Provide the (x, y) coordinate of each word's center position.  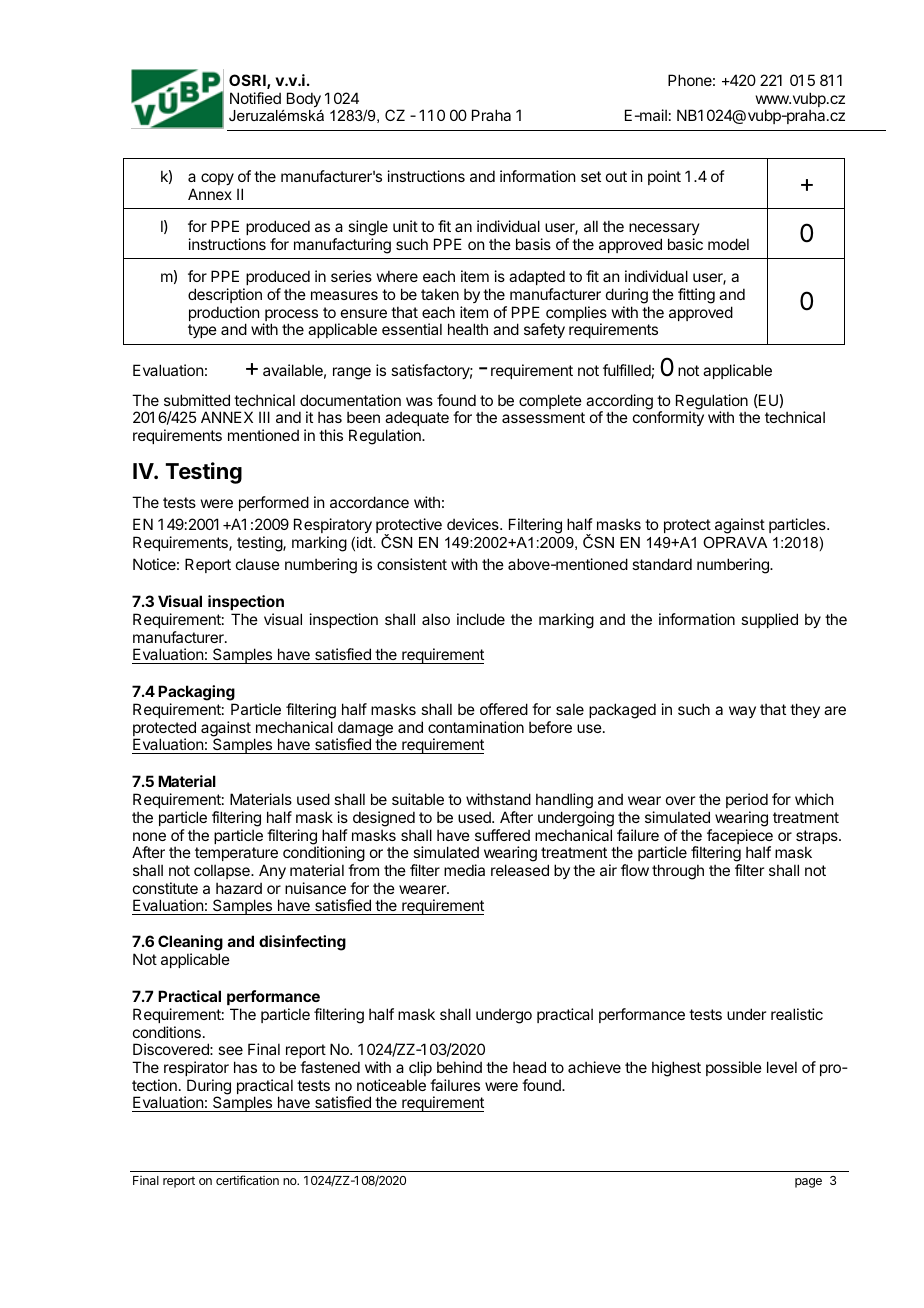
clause (258, 564)
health (468, 329)
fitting (696, 296)
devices (474, 524)
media (464, 870)
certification (247, 1180)
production (224, 315)
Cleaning (190, 944)
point (664, 177)
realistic (797, 1014)
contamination (476, 727)
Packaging (196, 693)
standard (662, 564)
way (742, 712)
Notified (255, 98)
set (591, 176)
